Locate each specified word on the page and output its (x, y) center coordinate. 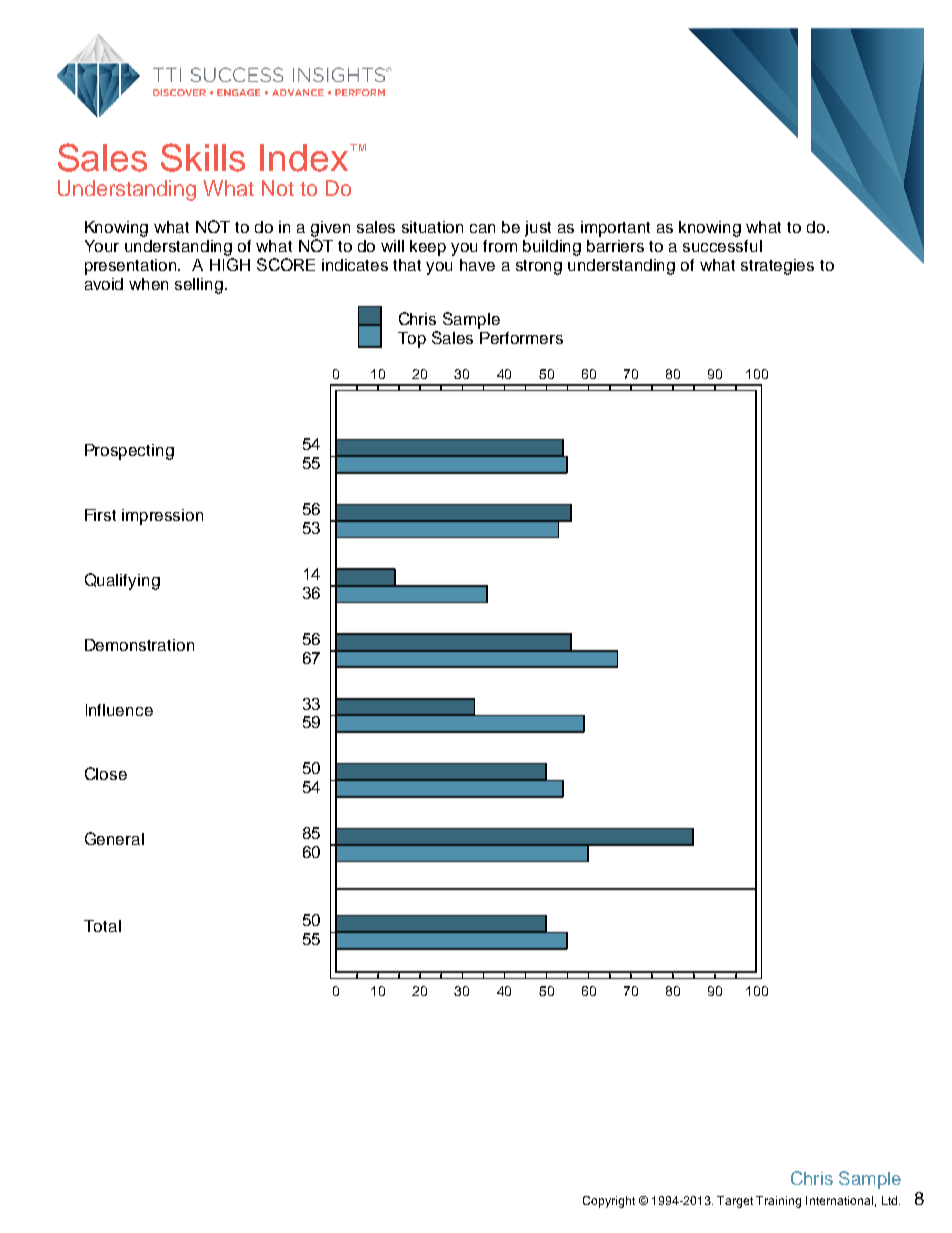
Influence (119, 710)
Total (102, 926)
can (482, 228)
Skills (203, 157)
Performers (521, 338)
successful (722, 246)
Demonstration (139, 645)
